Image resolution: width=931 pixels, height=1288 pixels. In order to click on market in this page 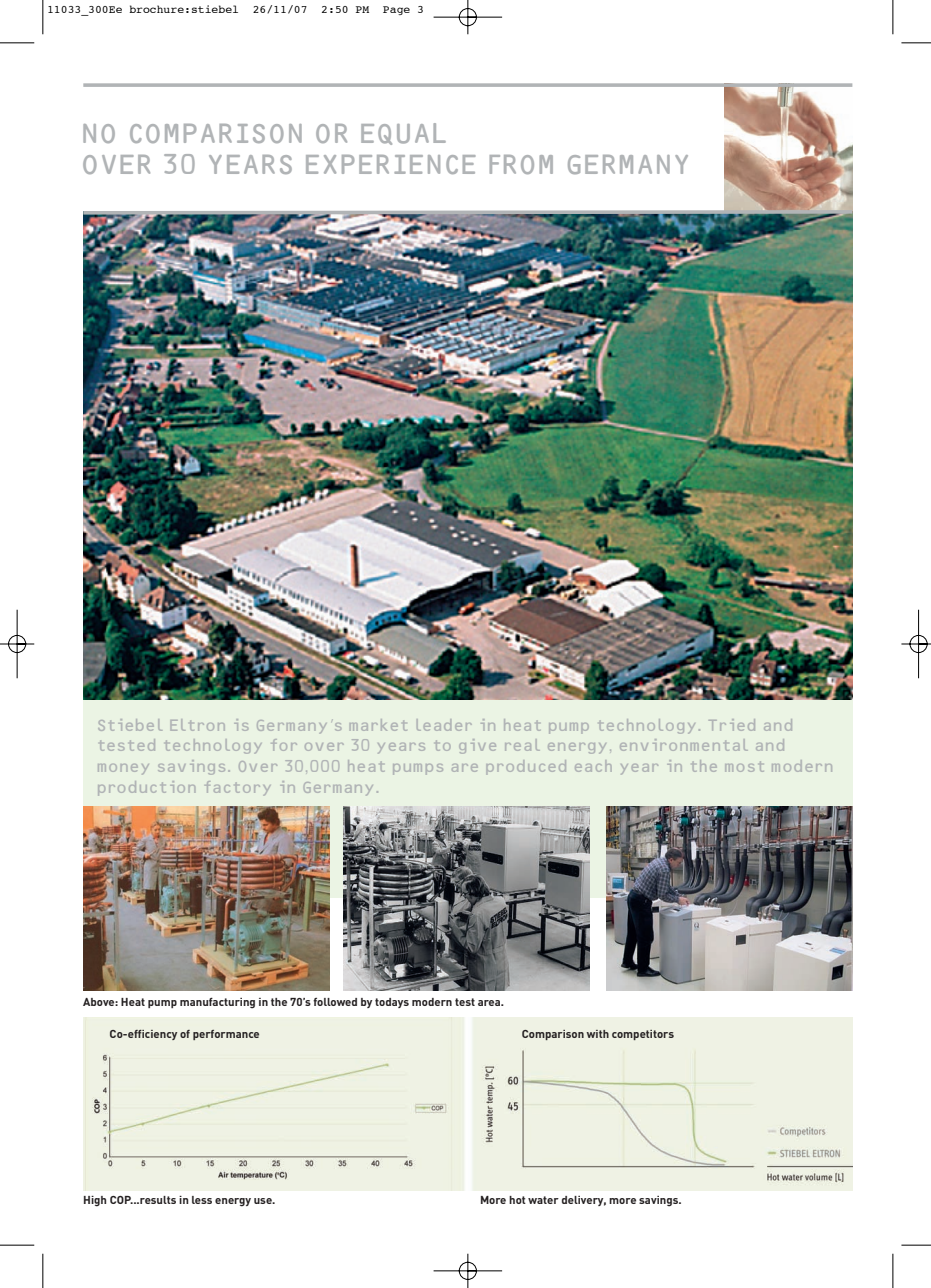, I will do `click(378, 725)`.
